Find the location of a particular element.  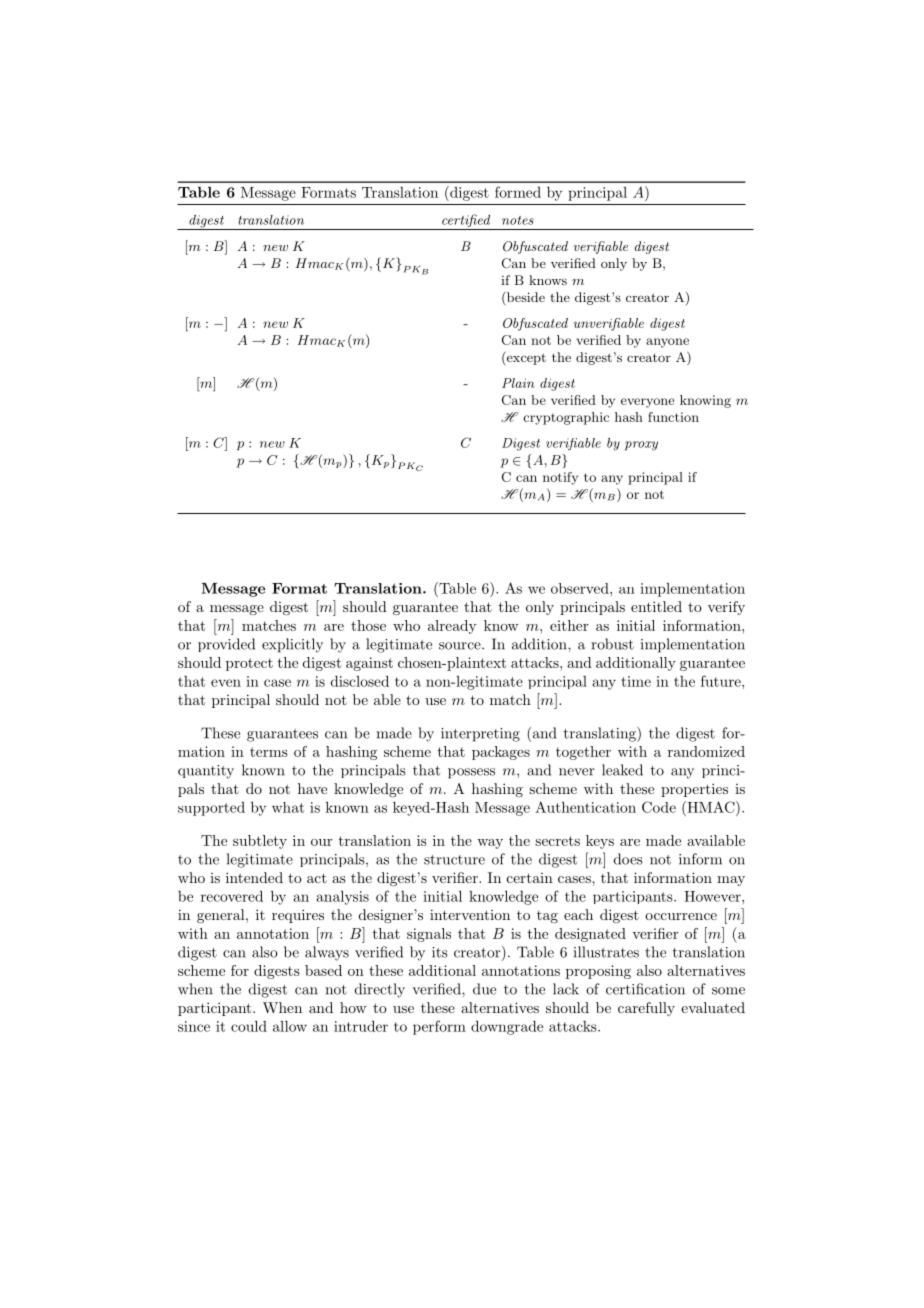

formed is located at coordinates (518, 192).
